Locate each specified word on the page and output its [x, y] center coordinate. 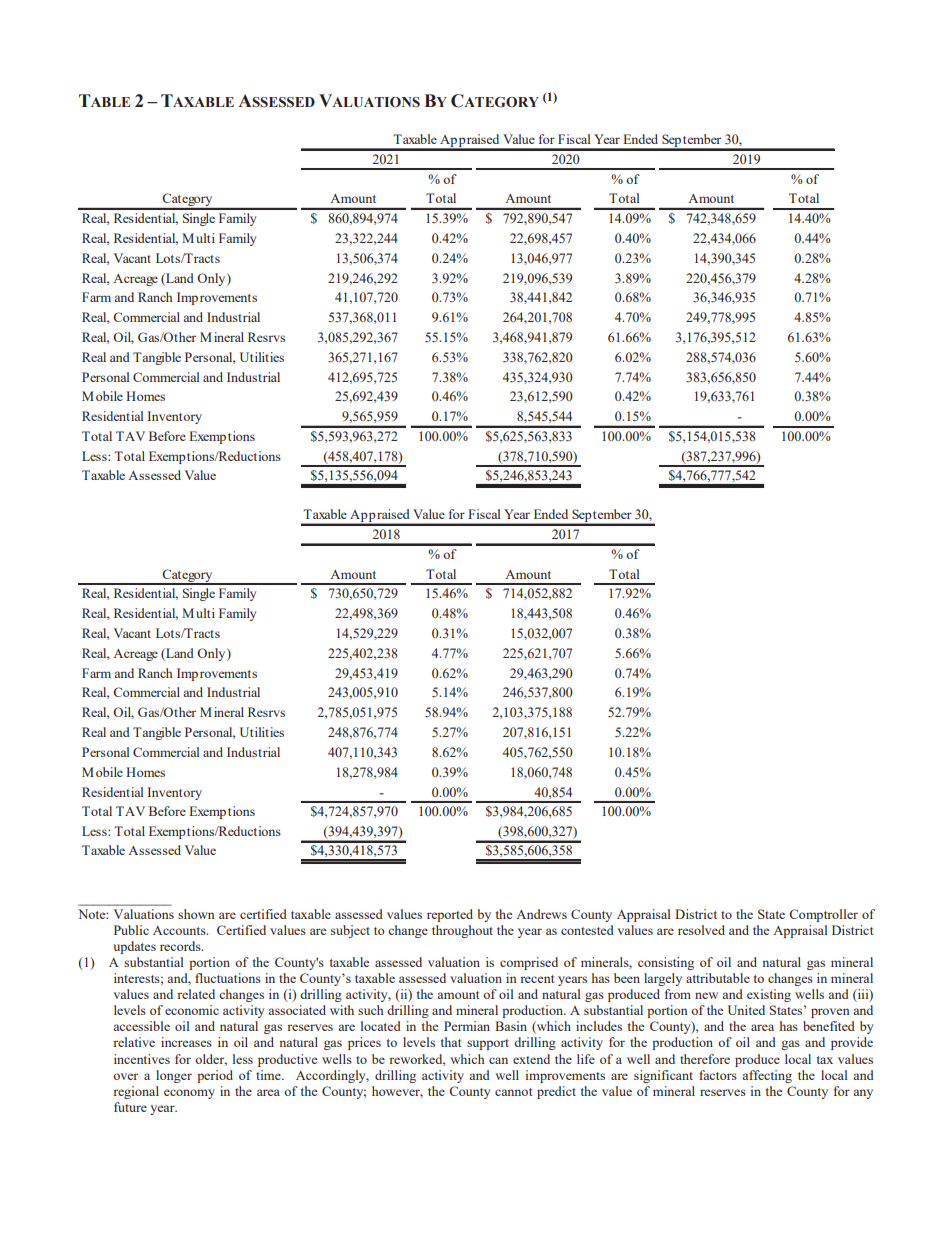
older [211, 1060]
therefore [705, 1059]
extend [531, 1059]
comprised [529, 963]
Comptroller [823, 915]
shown [196, 914]
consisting [666, 963]
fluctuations [228, 978]
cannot [513, 1092]
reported [450, 915]
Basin [511, 1026]
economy [189, 1094]
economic [192, 1010]
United [746, 1010]
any [863, 1094]
